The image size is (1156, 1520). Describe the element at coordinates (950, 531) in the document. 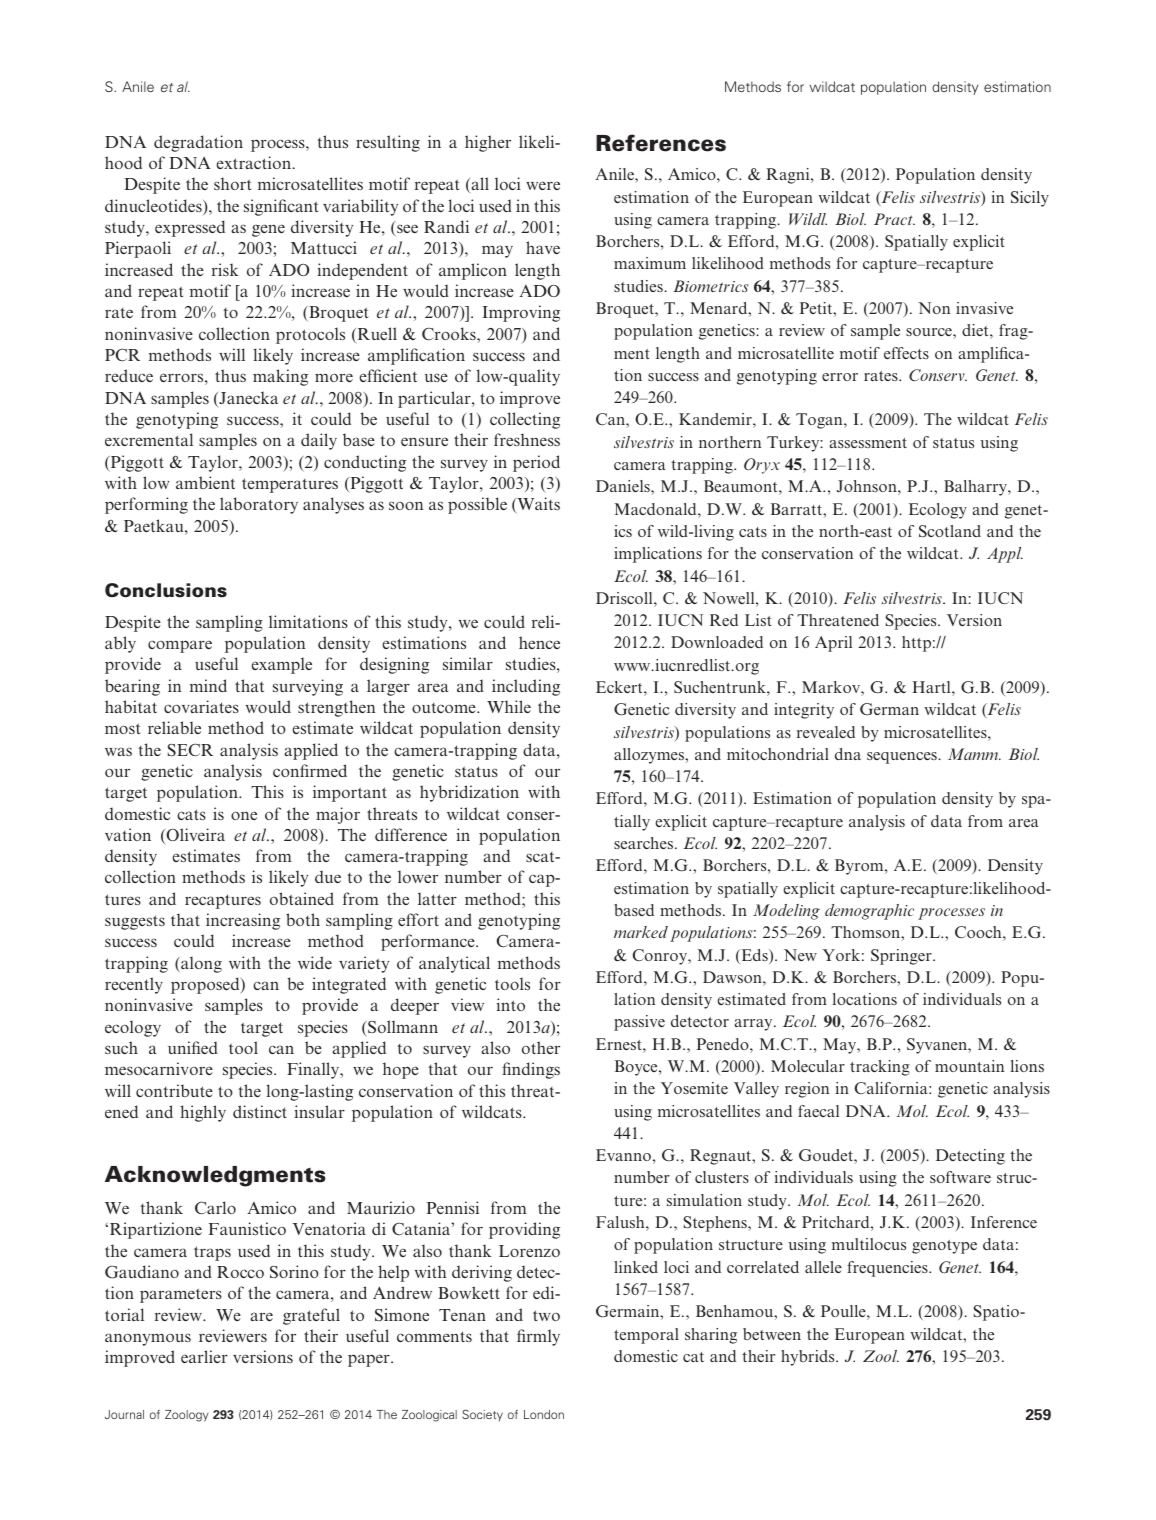

I see `Scotland` at that location.
